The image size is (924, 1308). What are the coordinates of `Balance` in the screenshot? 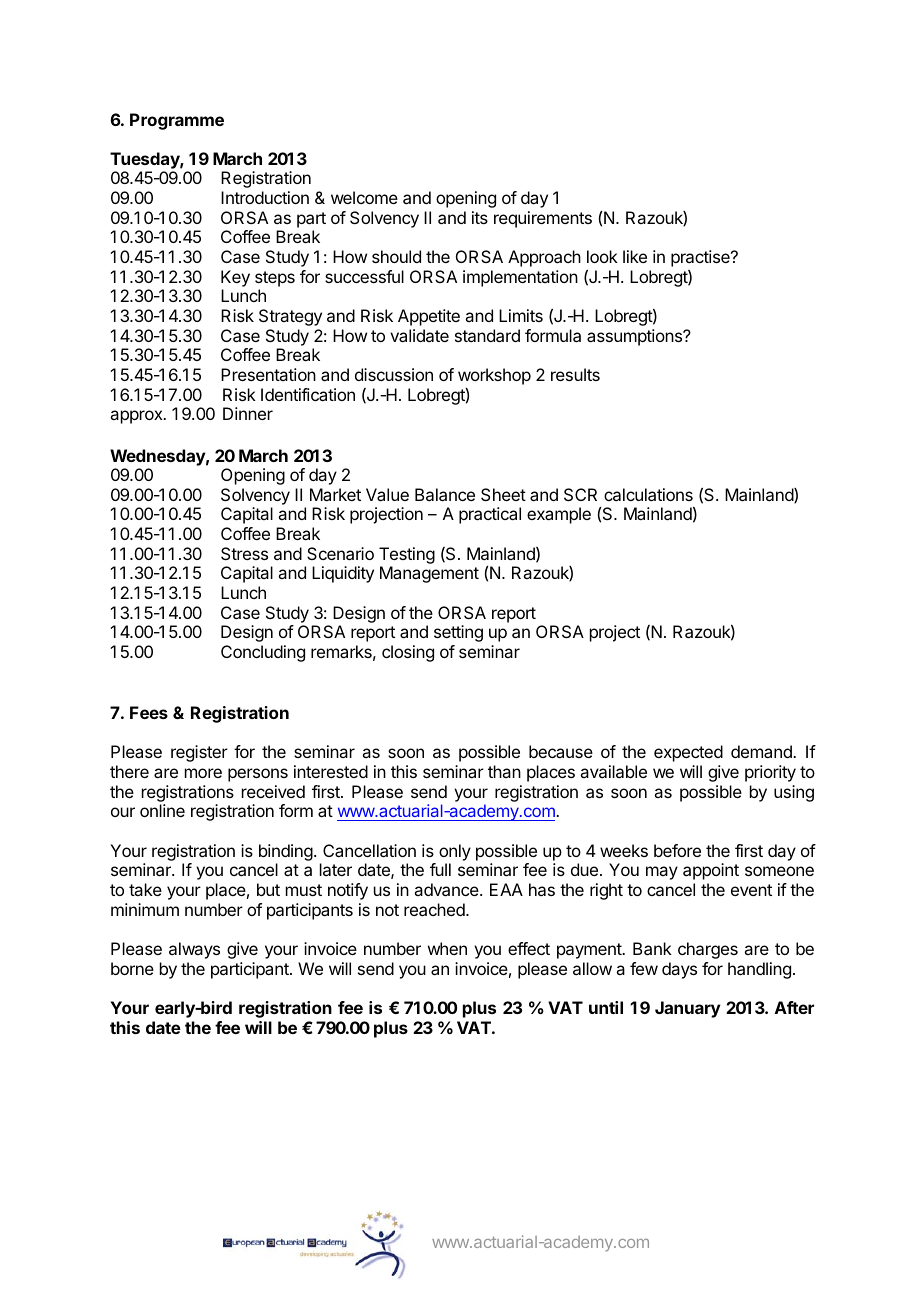 It's located at (445, 494).
